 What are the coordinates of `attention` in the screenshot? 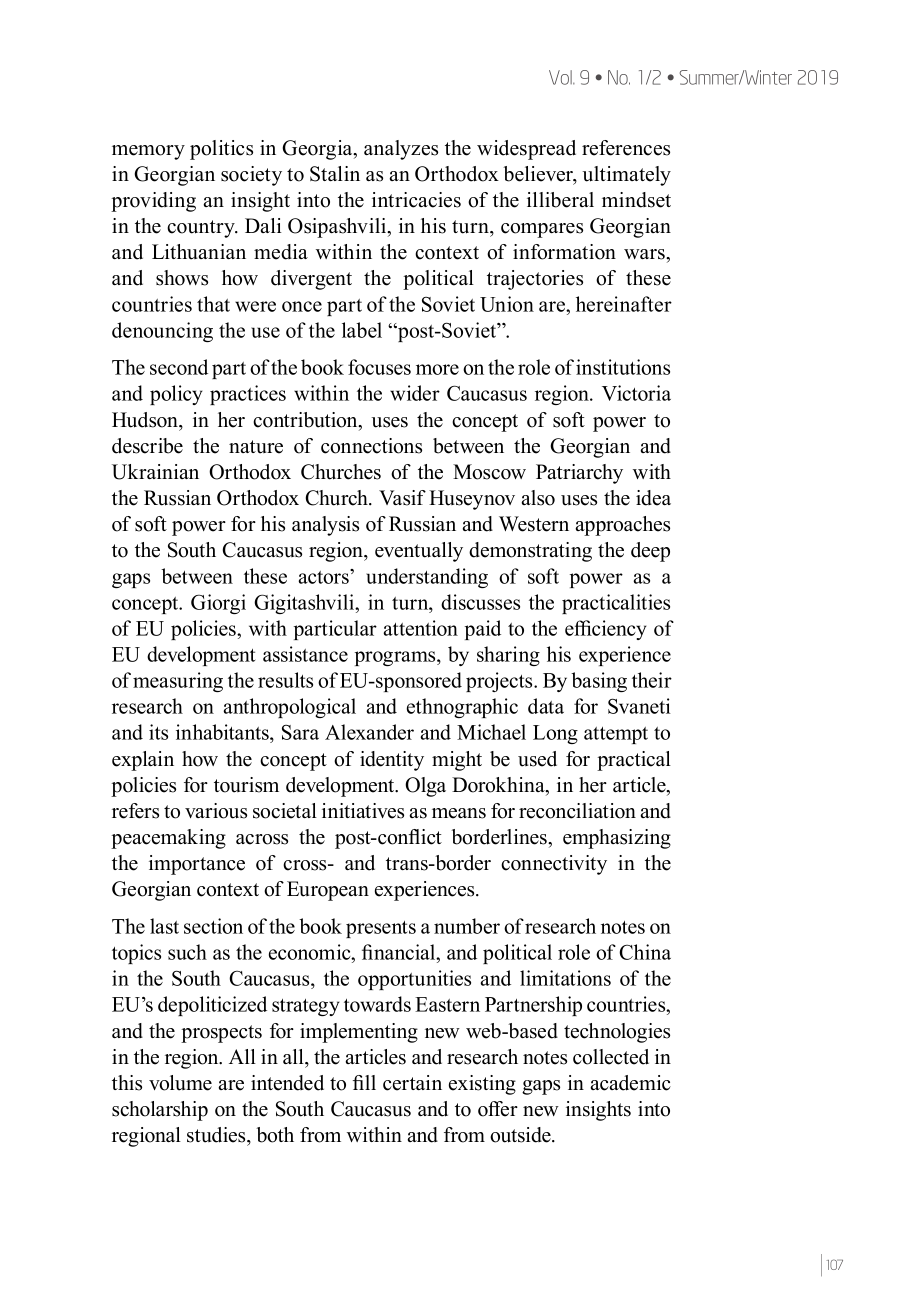 It's located at (420, 628).
